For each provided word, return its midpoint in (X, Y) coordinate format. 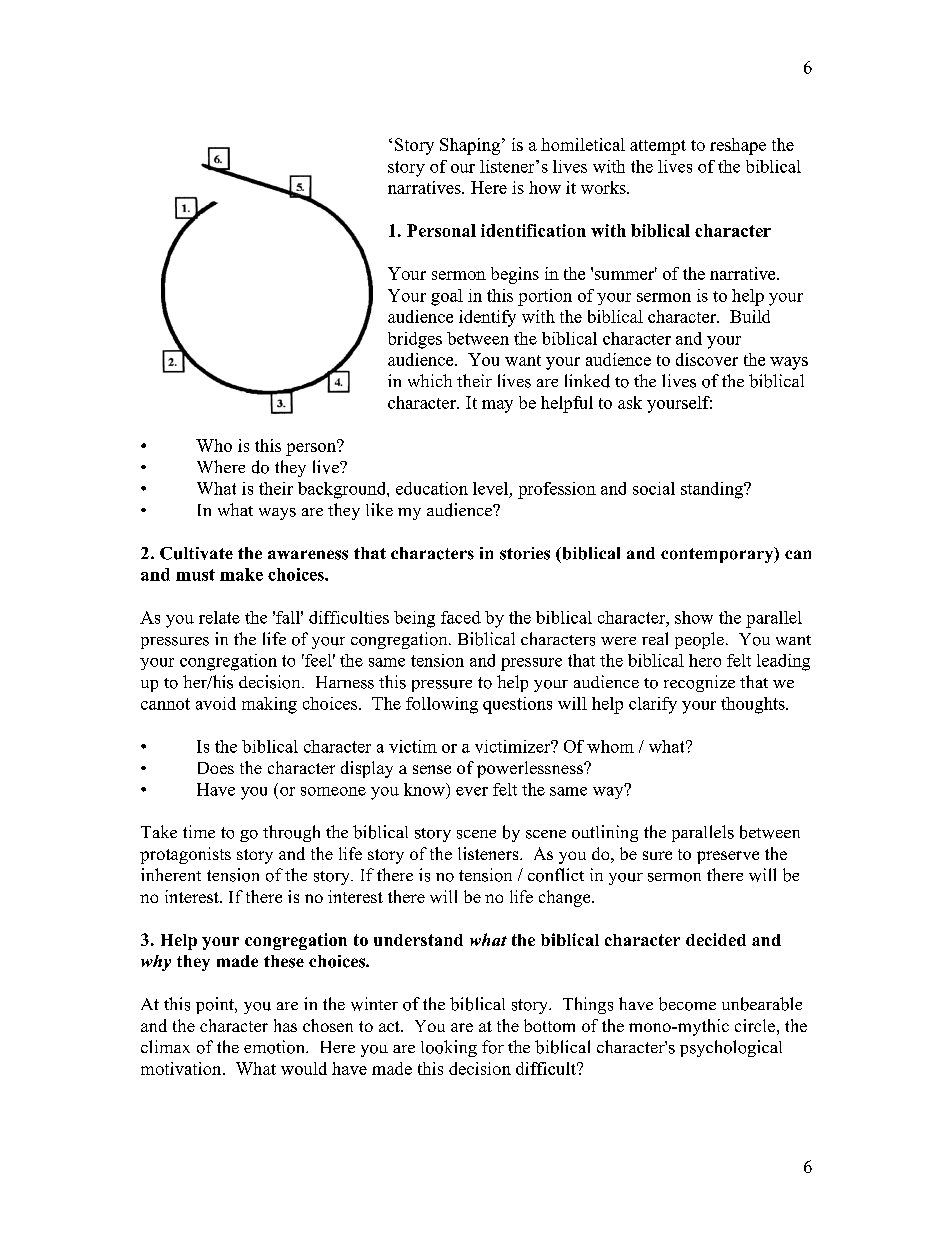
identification (533, 230)
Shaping (470, 146)
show (694, 617)
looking (449, 1048)
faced (461, 617)
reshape (738, 146)
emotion (275, 1047)
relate (219, 617)
